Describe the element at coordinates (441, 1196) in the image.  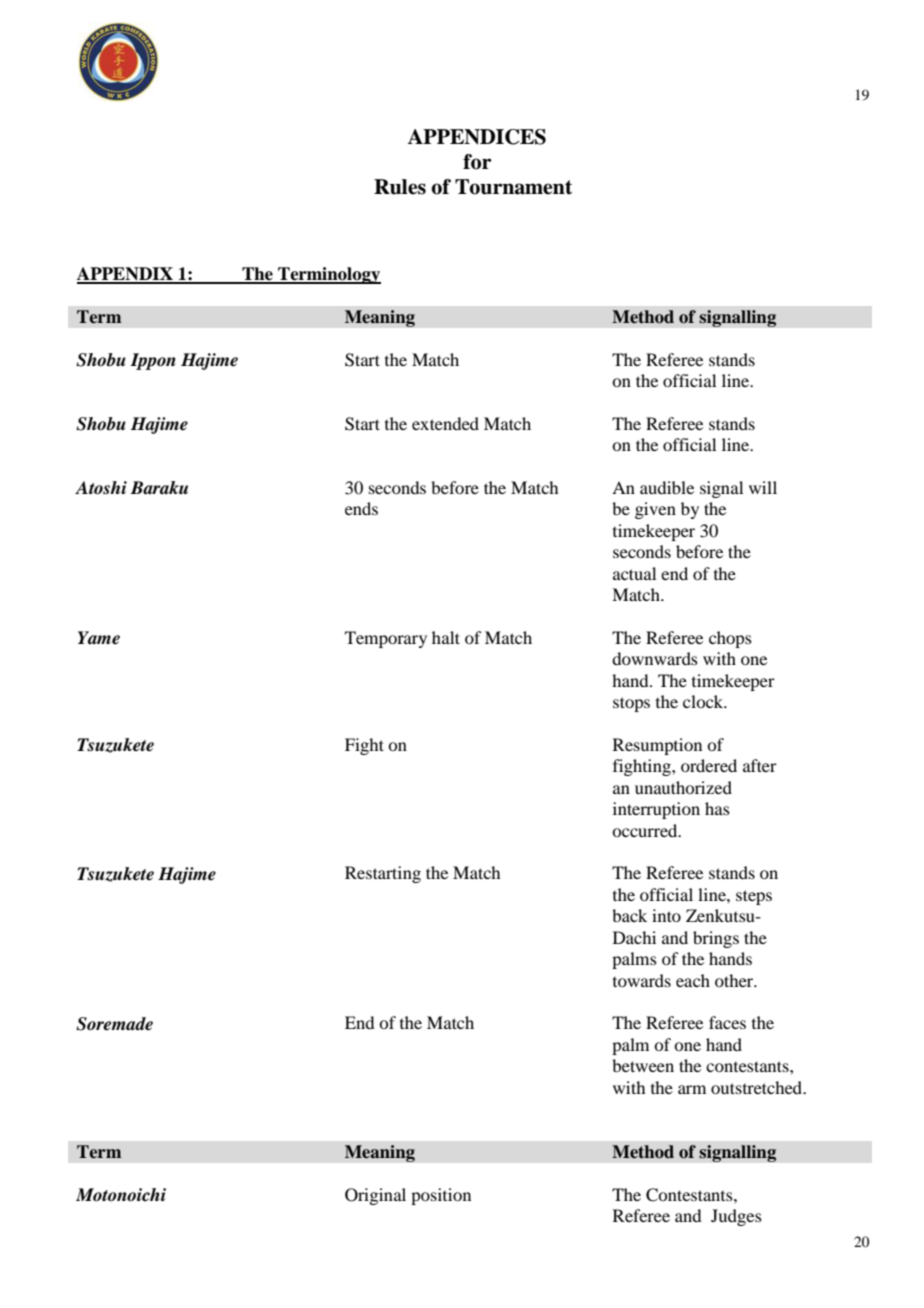
I see `position` at that location.
